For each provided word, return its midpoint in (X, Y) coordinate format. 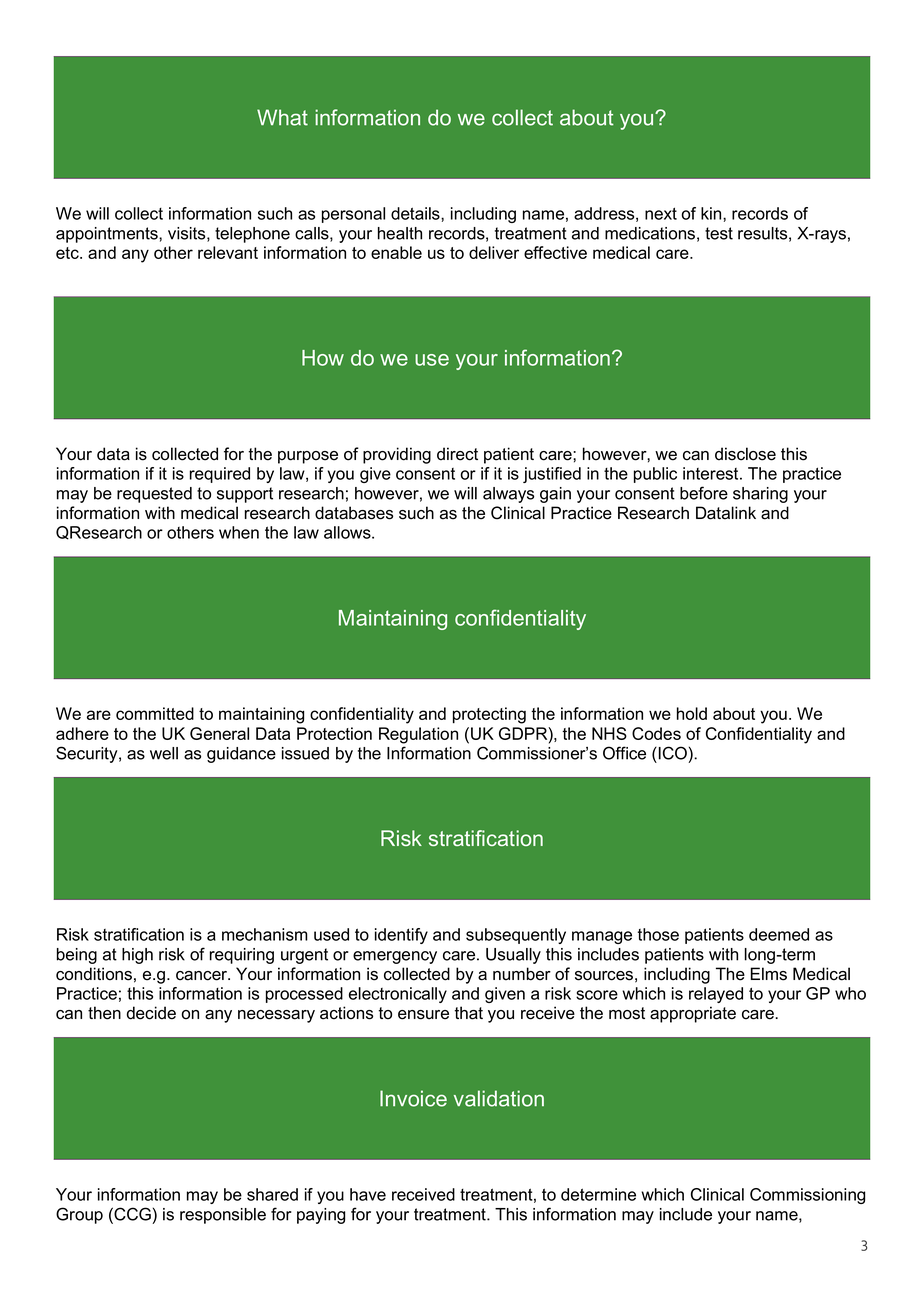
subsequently (516, 936)
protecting (489, 715)
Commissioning (807, 1196)
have (368, 1194)
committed (155, 713)
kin (712, 213)
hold (692, 713)
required (220, 475)
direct (457, 454)
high (137, 956)
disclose (745, 454)
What (282, 117)
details (416, 213)
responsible (223, 1216)
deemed (779, 934)
